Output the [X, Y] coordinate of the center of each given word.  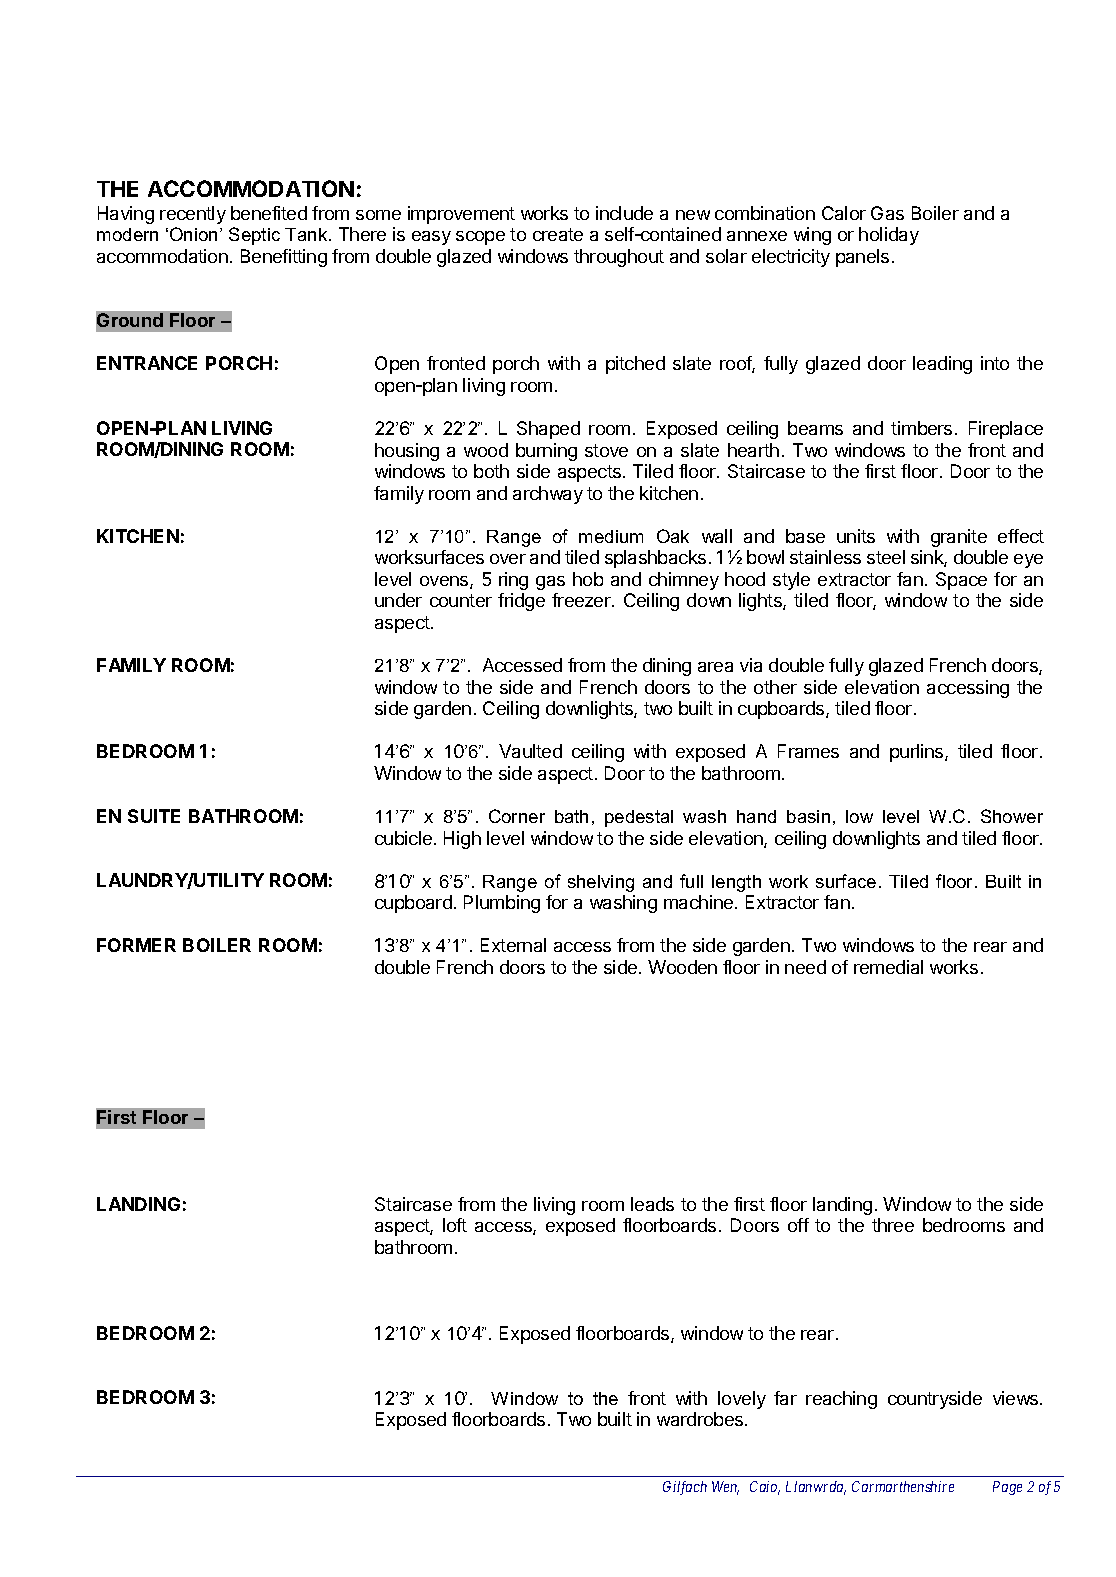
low [859, 816]
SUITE [154, 816]
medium [611, 536]
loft [455, 1225]
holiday [889, 236]
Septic [254, 236]
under [398, 600]
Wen [725, 1488]
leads [652, 1204]
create [558, 234]
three [893, 1225]
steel [886, 557]
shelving [601, 883]
